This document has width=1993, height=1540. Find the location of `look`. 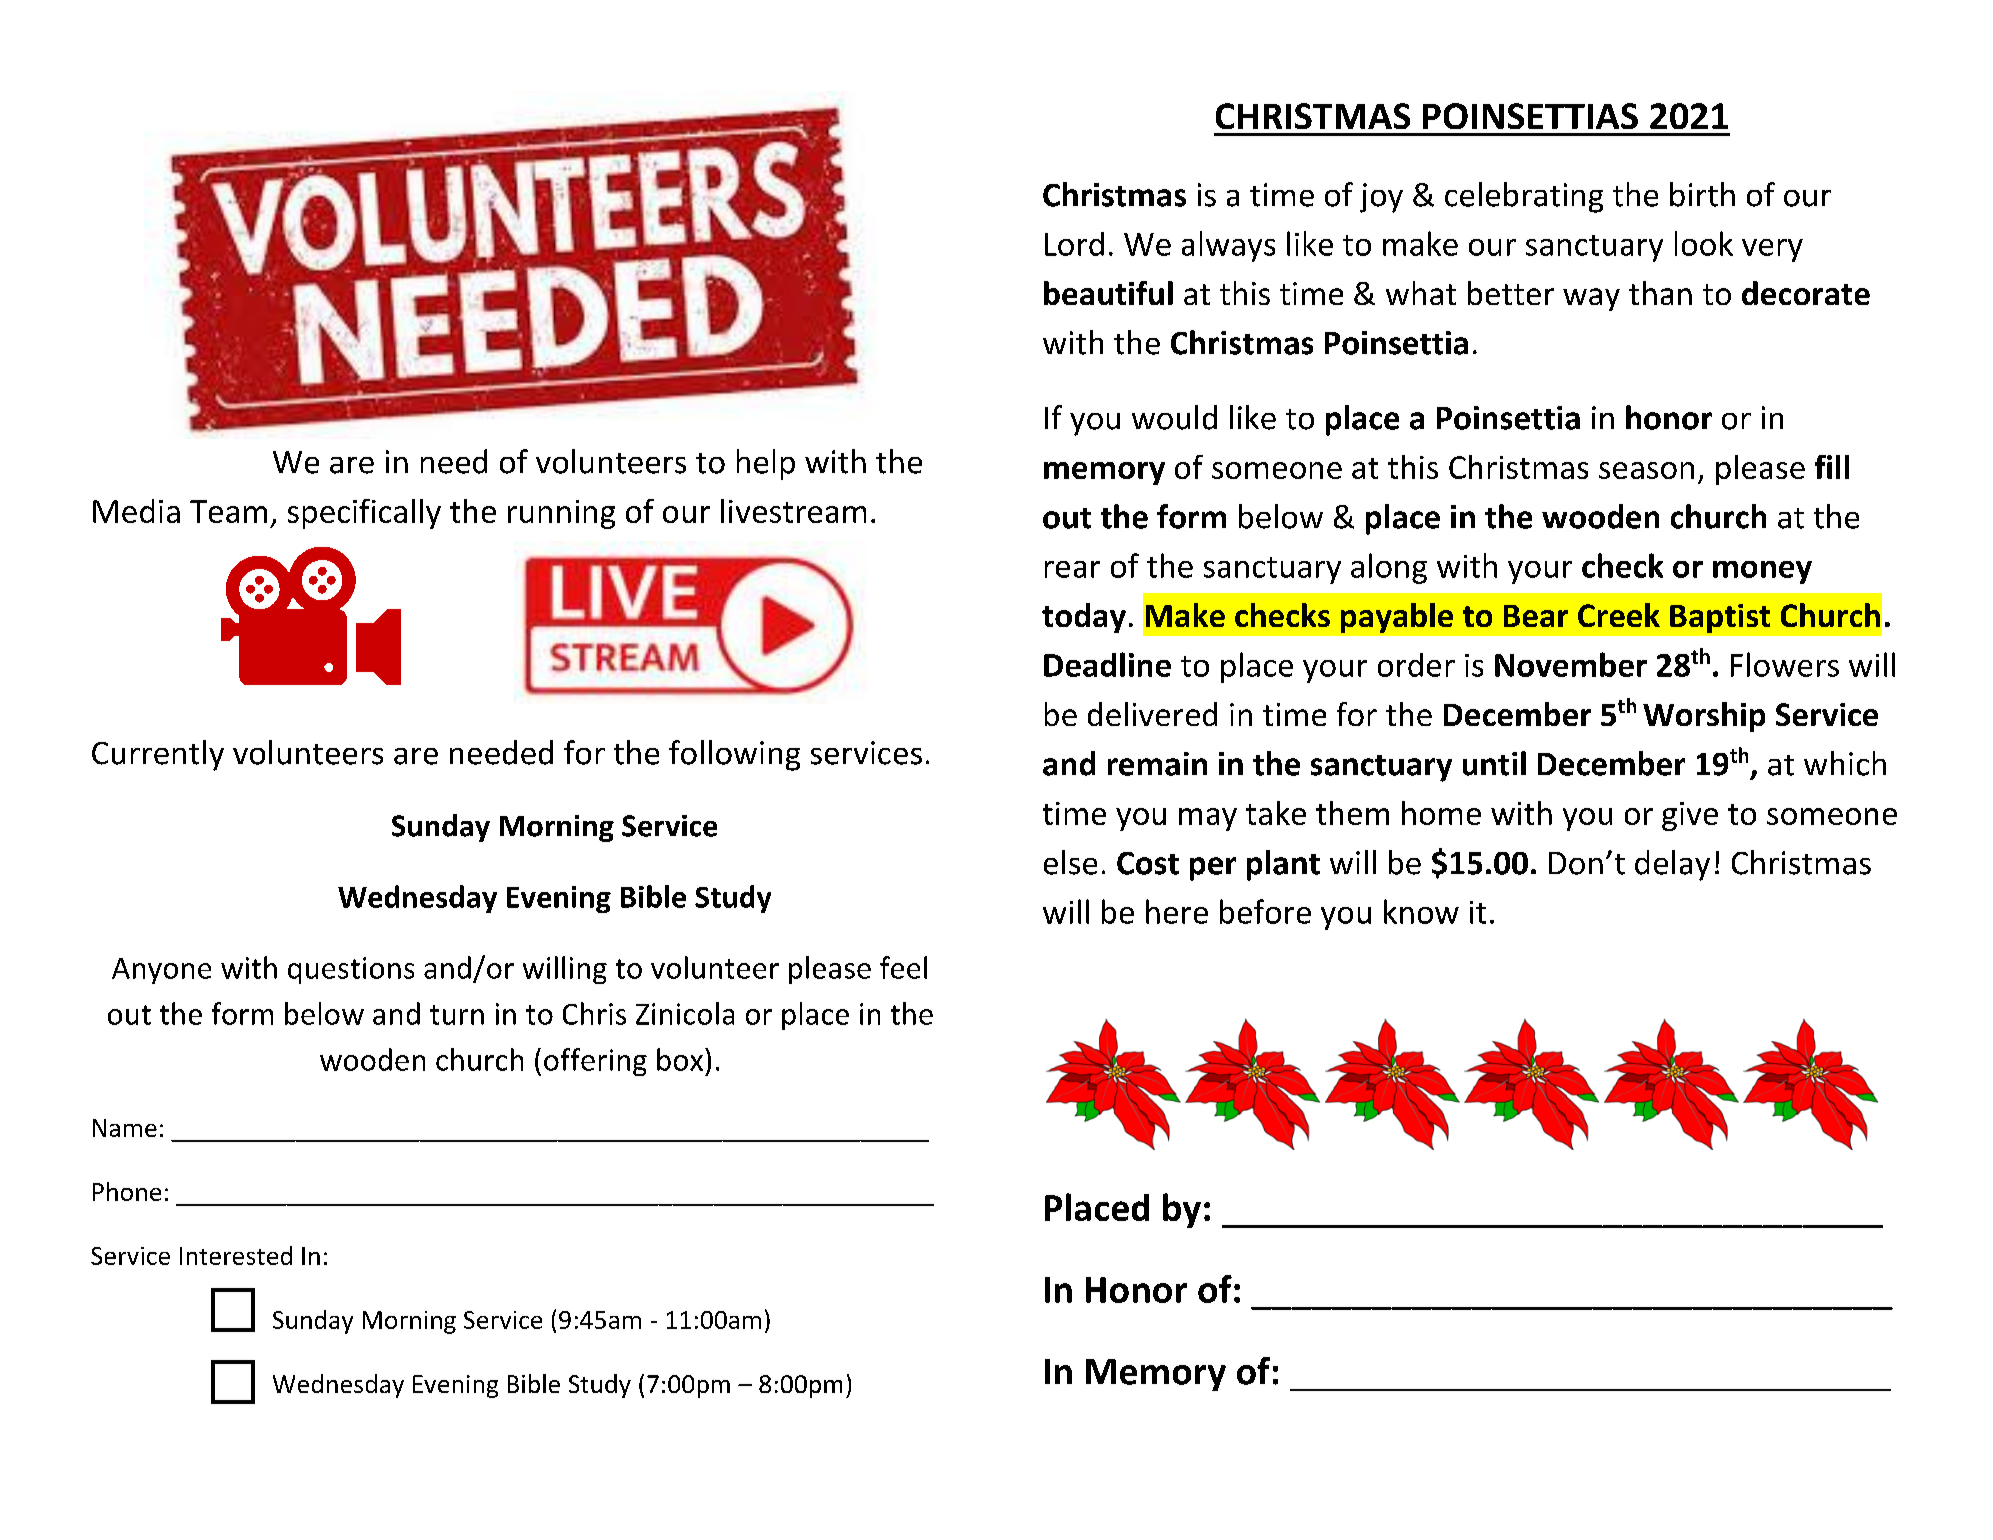

look is located at coordinates (1704, 243).
